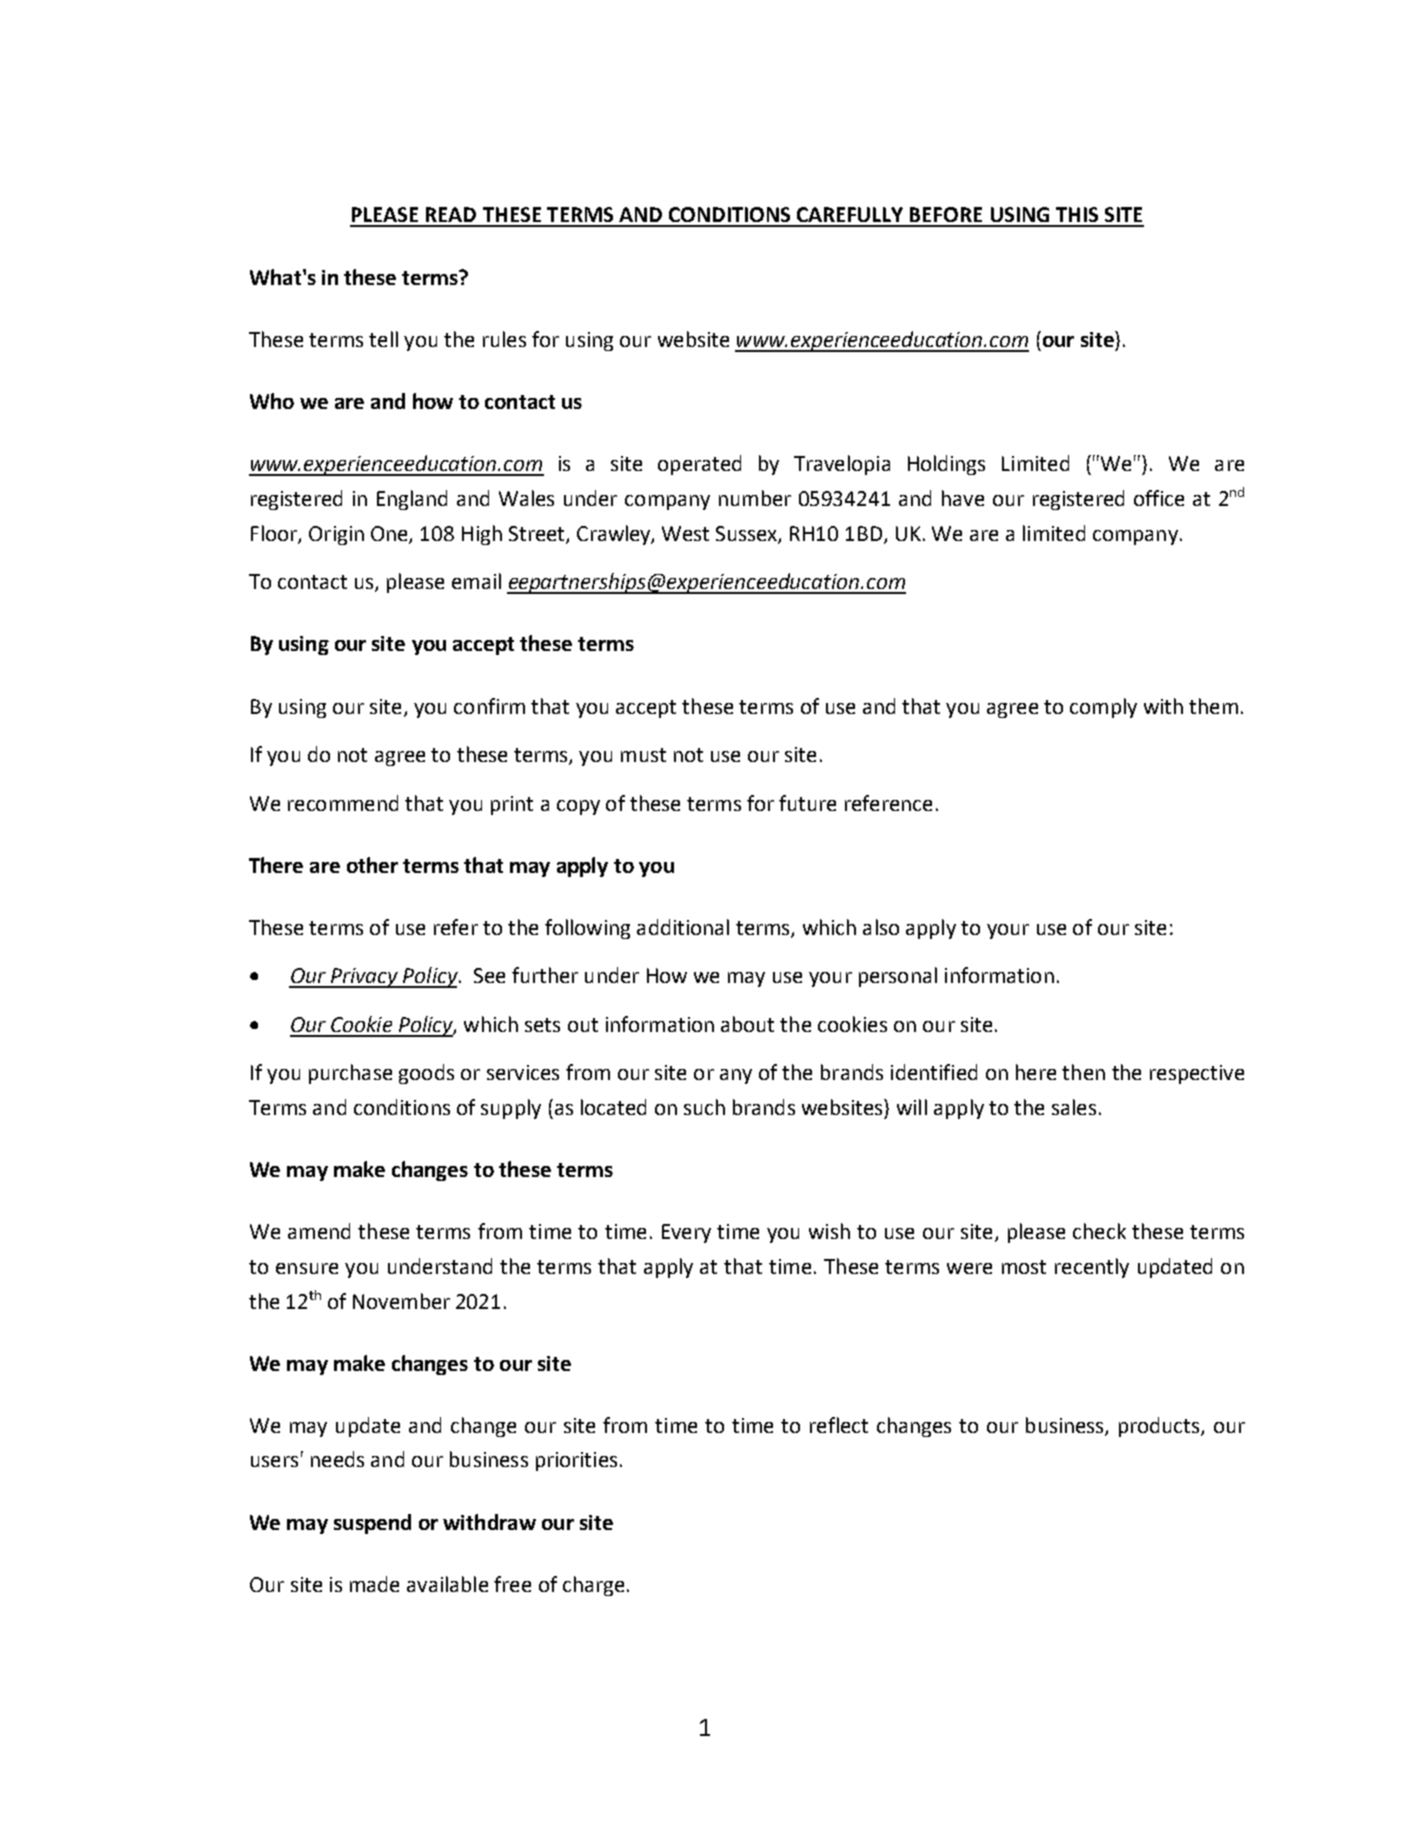 This image has width=1411, height=1826. I want to click on must, so click(643, 755).
